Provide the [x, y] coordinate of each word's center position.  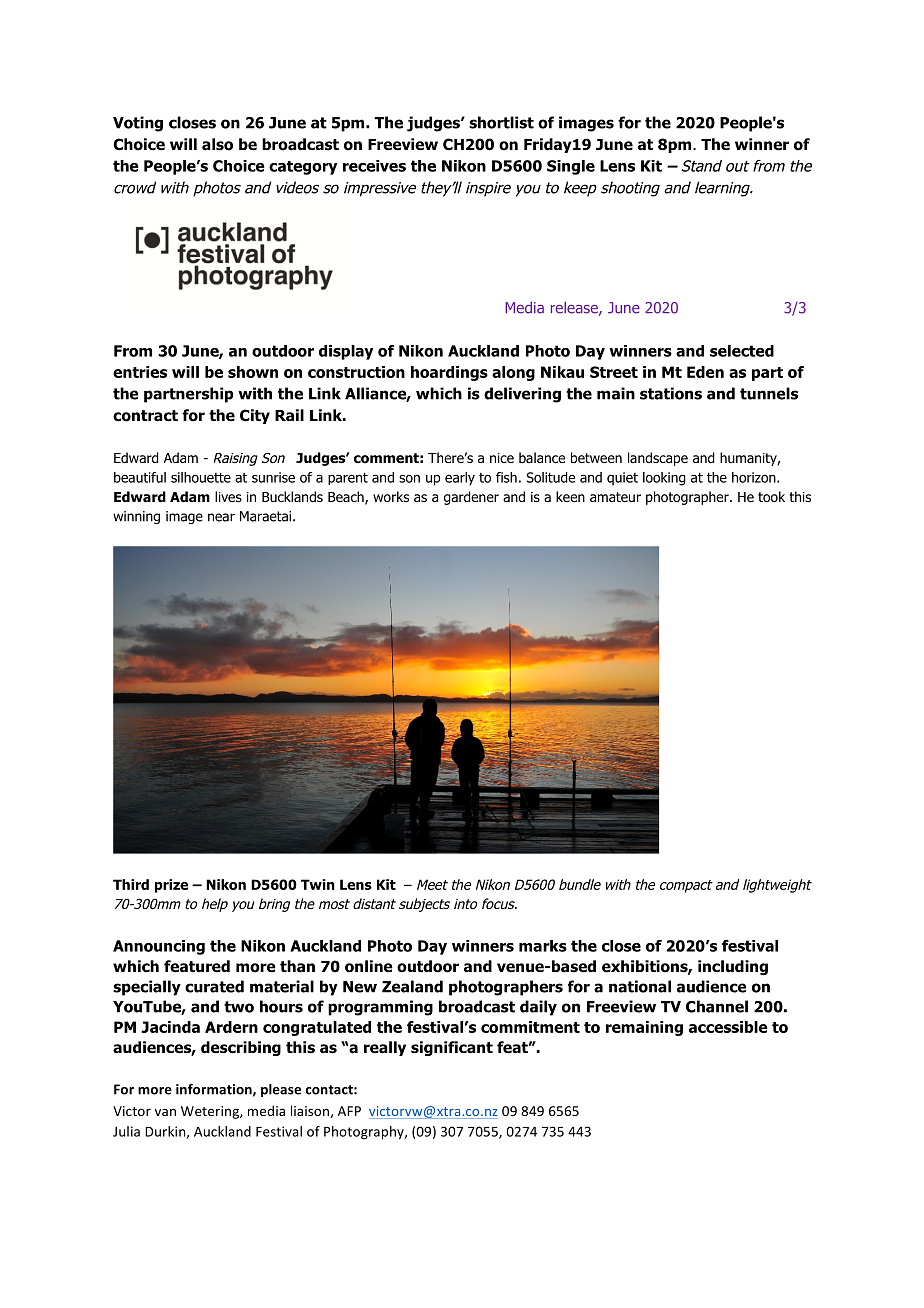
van [165, 1112]
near [221, 517]
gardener [471, 498]
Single [571, 167]
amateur [615, 497]
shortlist [501, 122]
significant [452, 1048]
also [217, 144]
